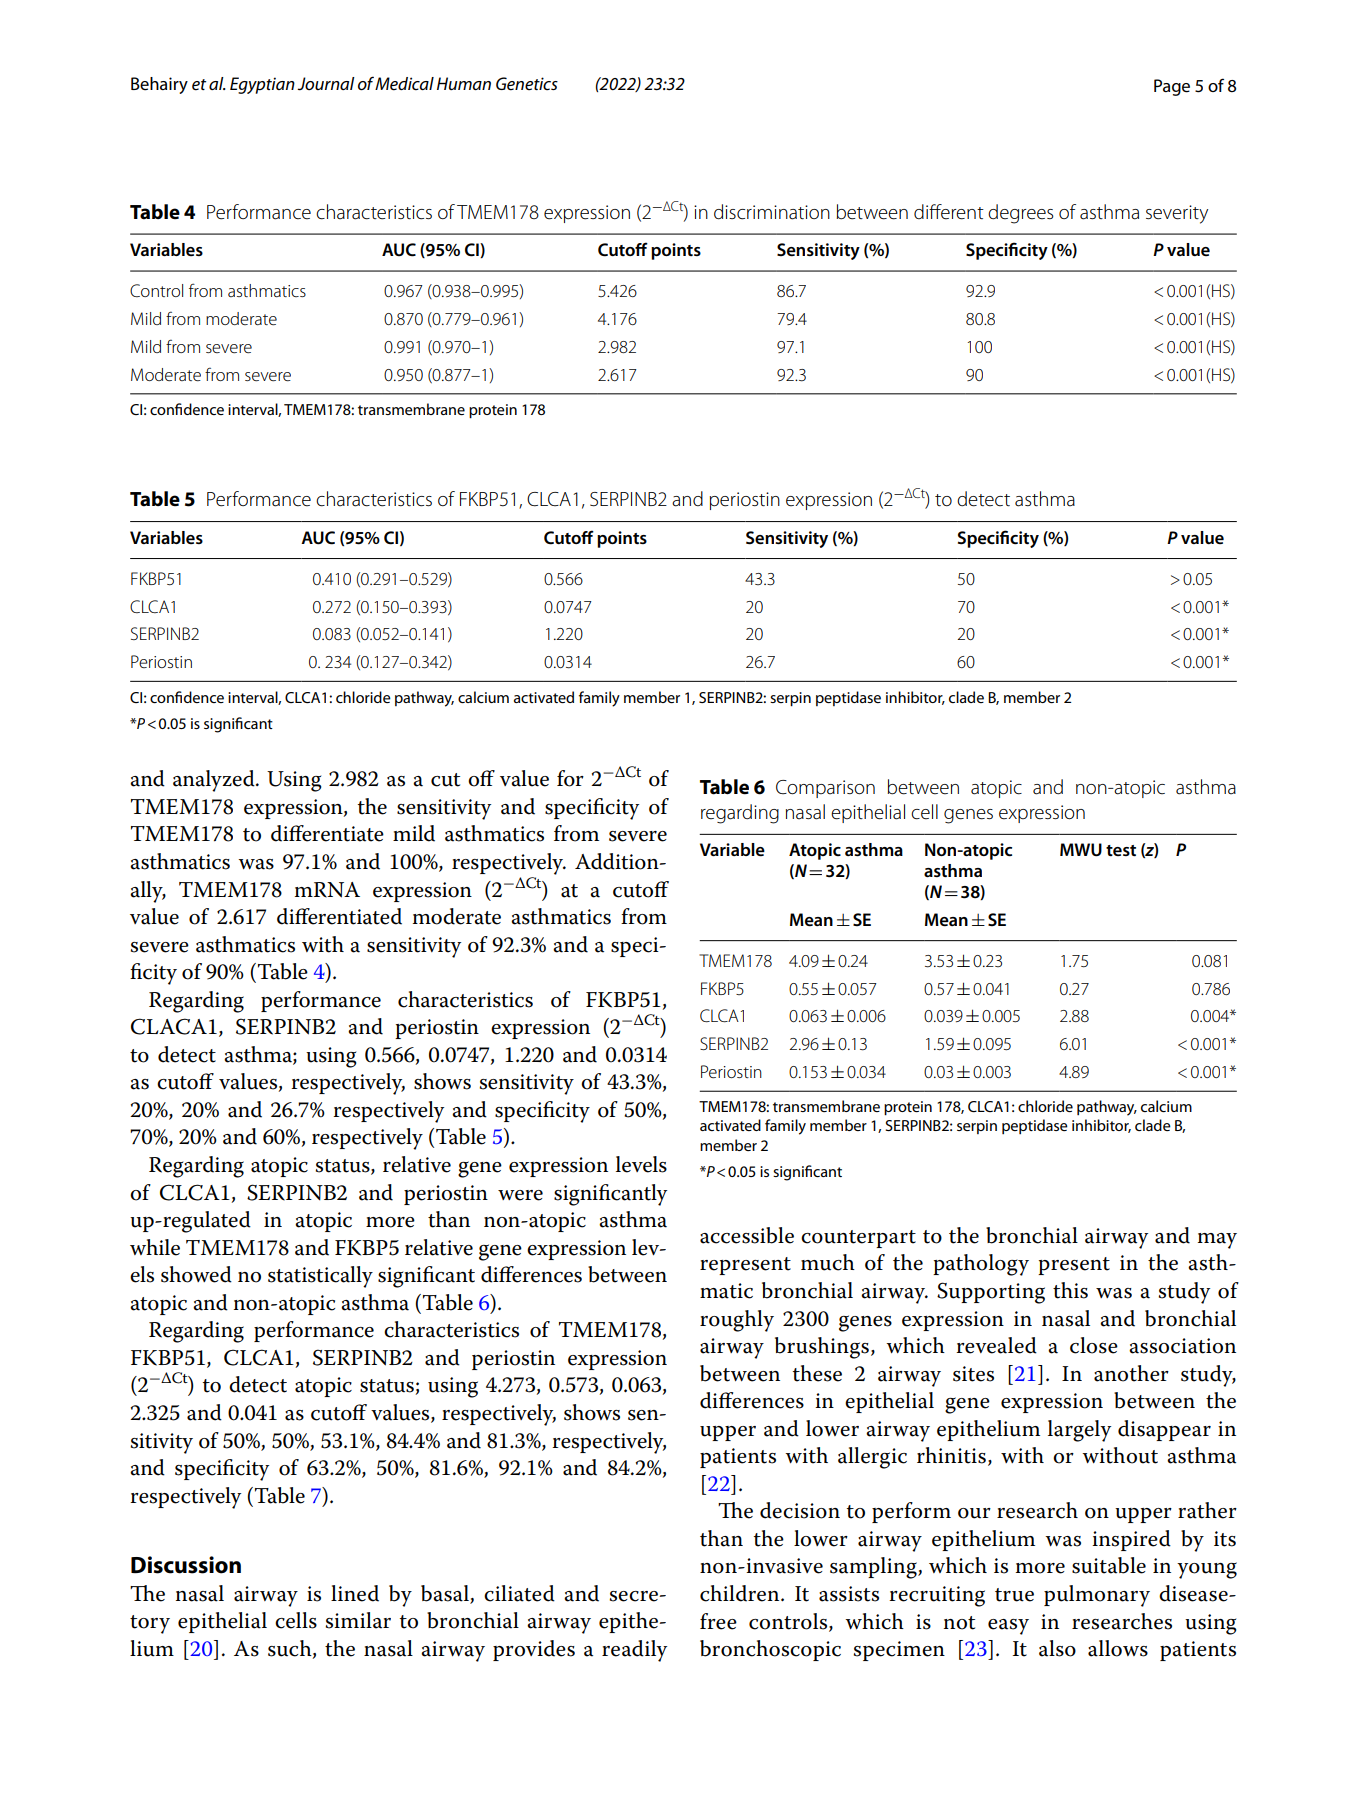  Describe the element at coordinates (291, 1649) in the document. I see `such` at that location.
